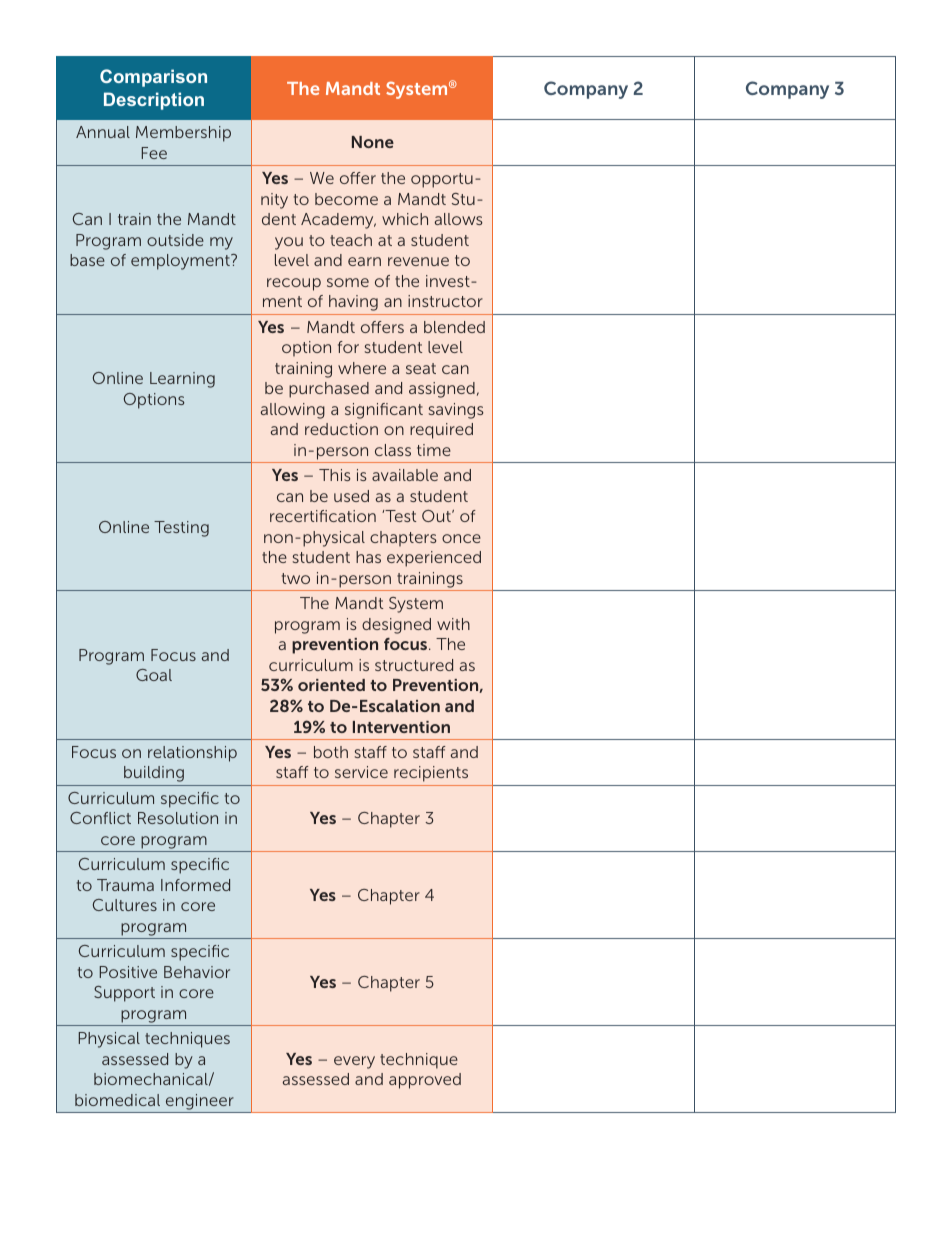 The width and height of the image is (952, 1233). What do you see at coordinates (154, 675) in the image?
I see `Goal` at bounding box center [154, 675].
